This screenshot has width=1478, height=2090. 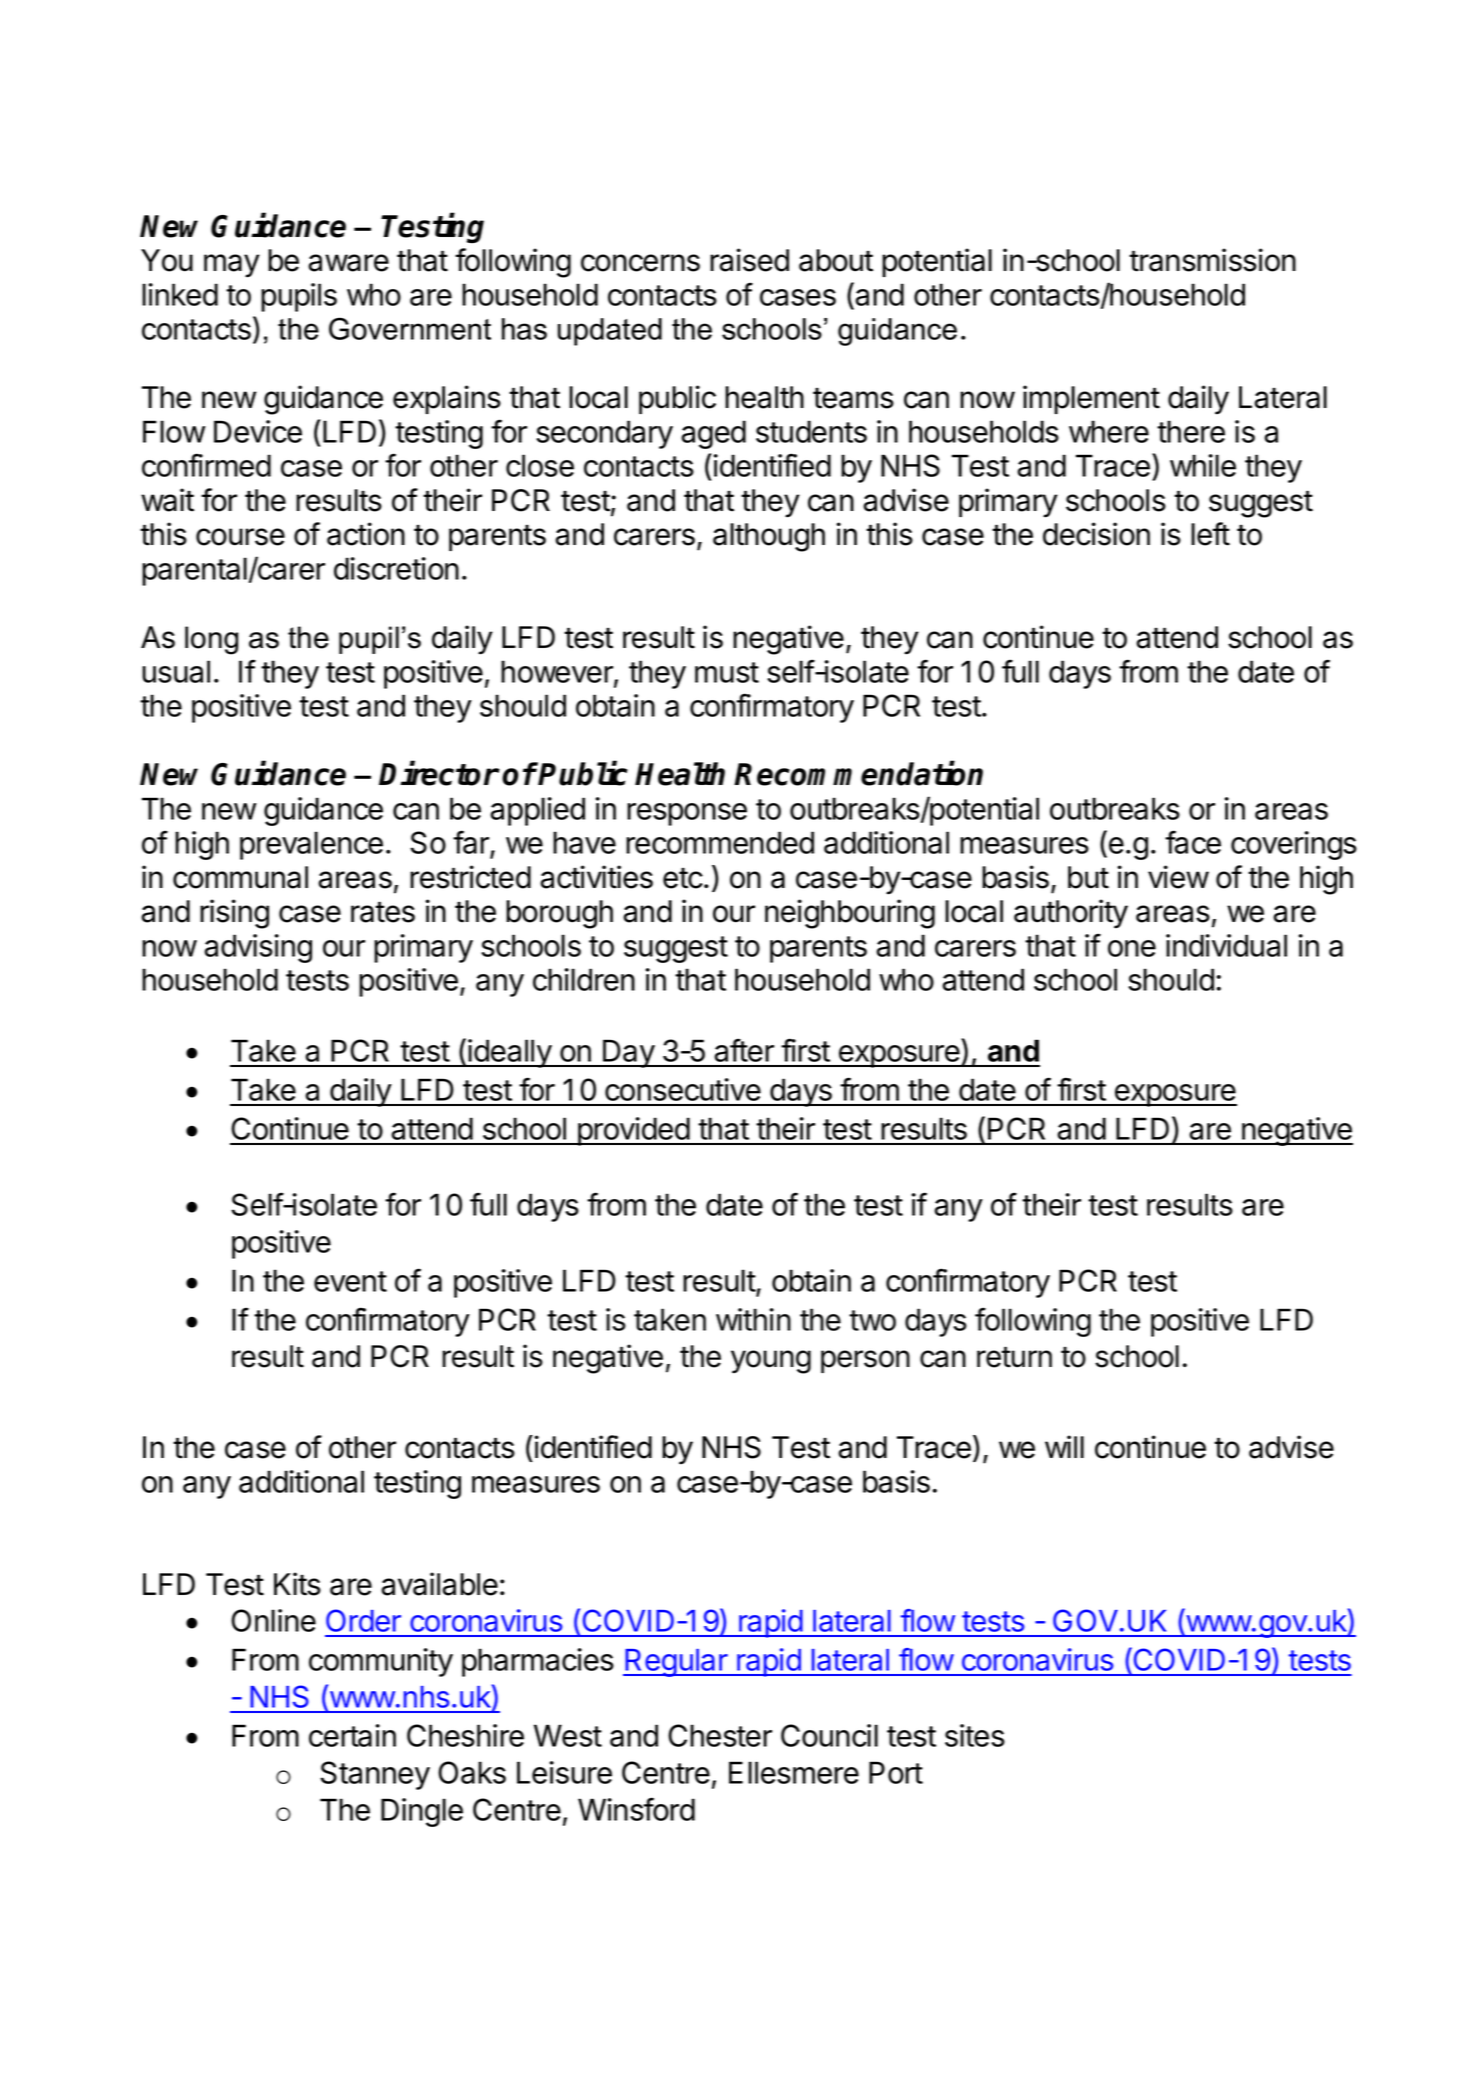 I want to click on within, so click(x=753, y=1319).
